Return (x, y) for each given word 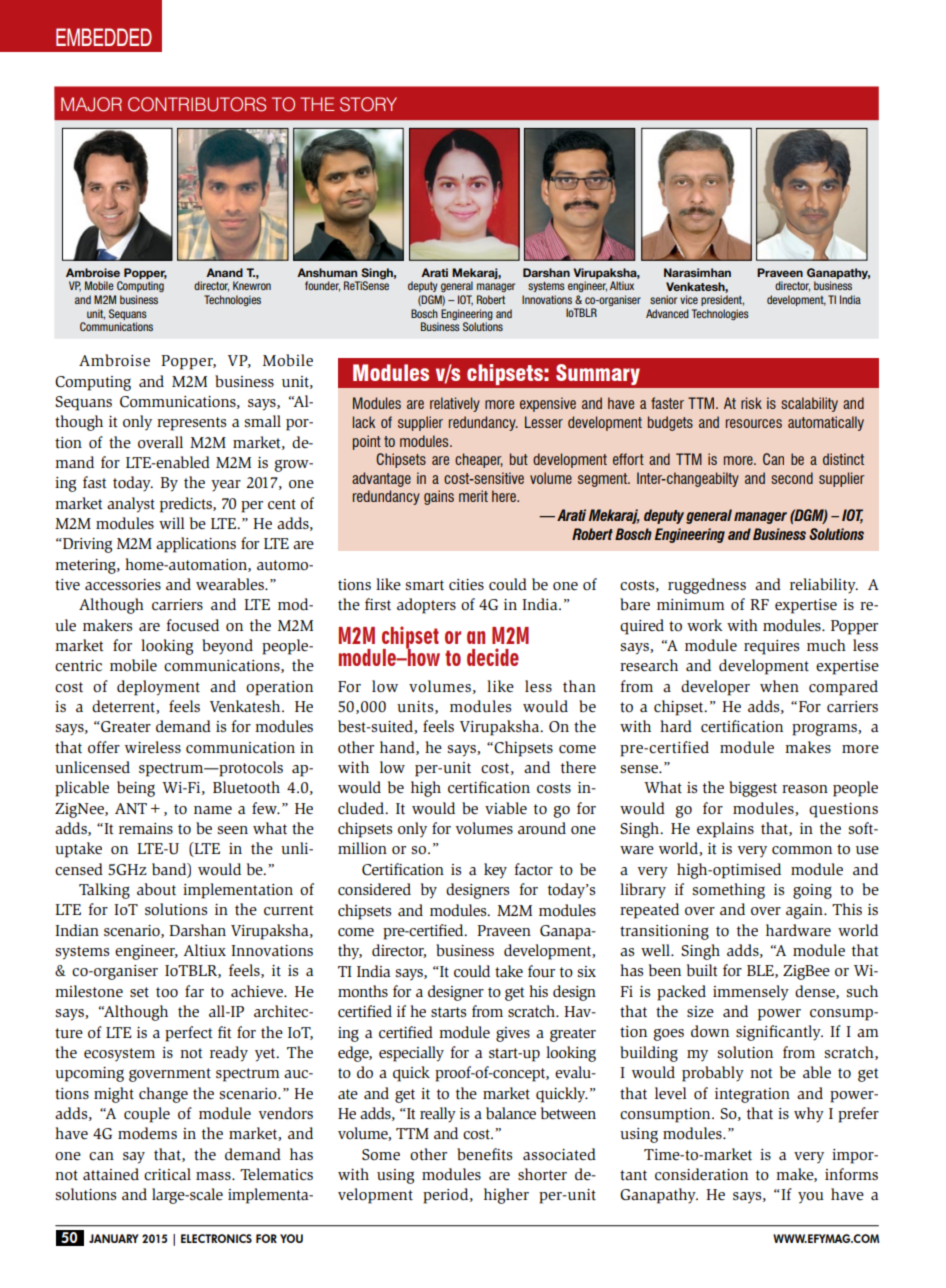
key (495, 871)
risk (751, 403)
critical (167, 1174)
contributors (197, 104)
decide (493, 657)
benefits (484, 1154)
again (805, 911)
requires (771, 647)
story (368, 104)
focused (193, 625)
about (156, 889)
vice (689, 299)
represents (191, 424)
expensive (548, 404)
